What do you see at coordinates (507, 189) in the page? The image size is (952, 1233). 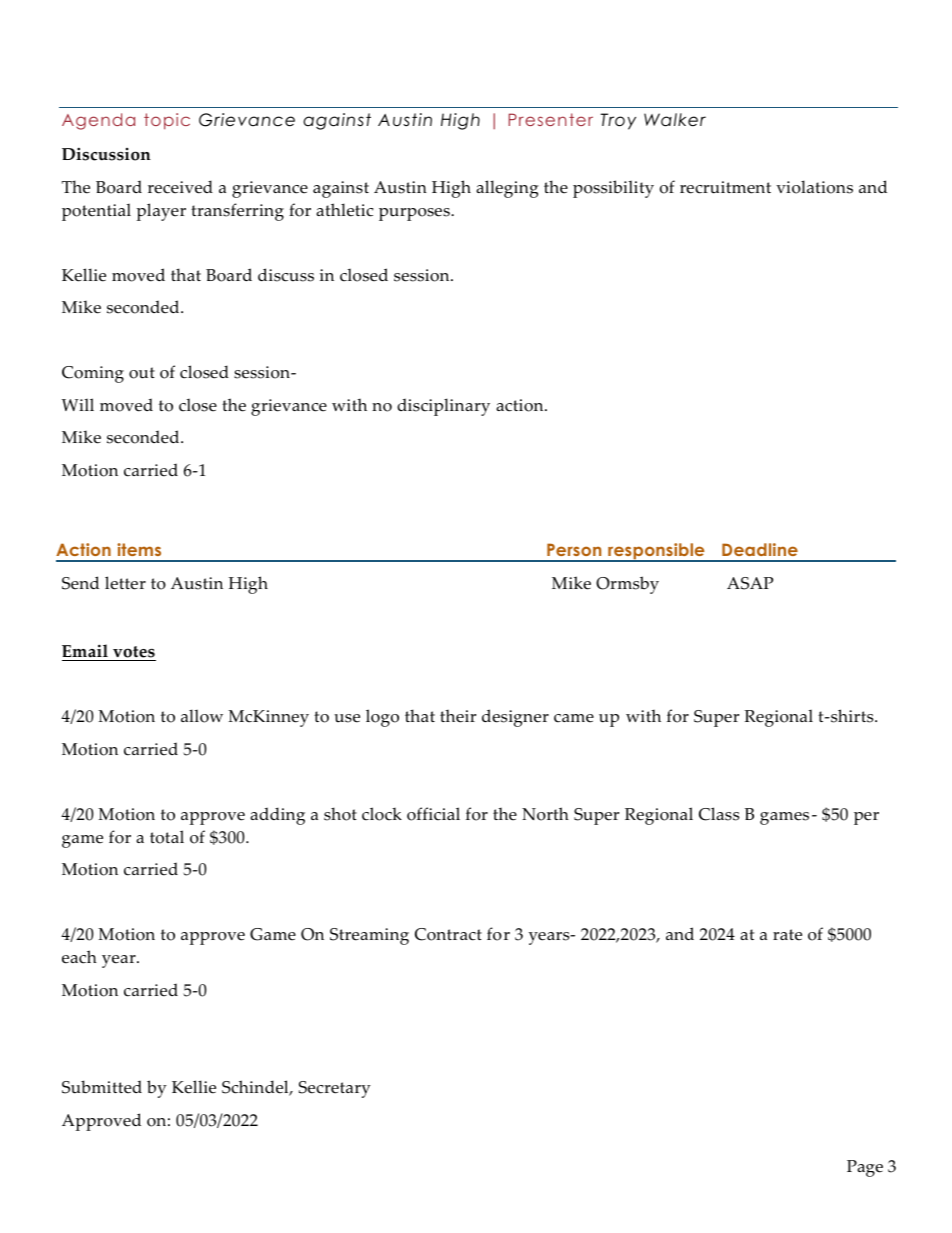 I see `alleging` at bounding box center [507, 189].
